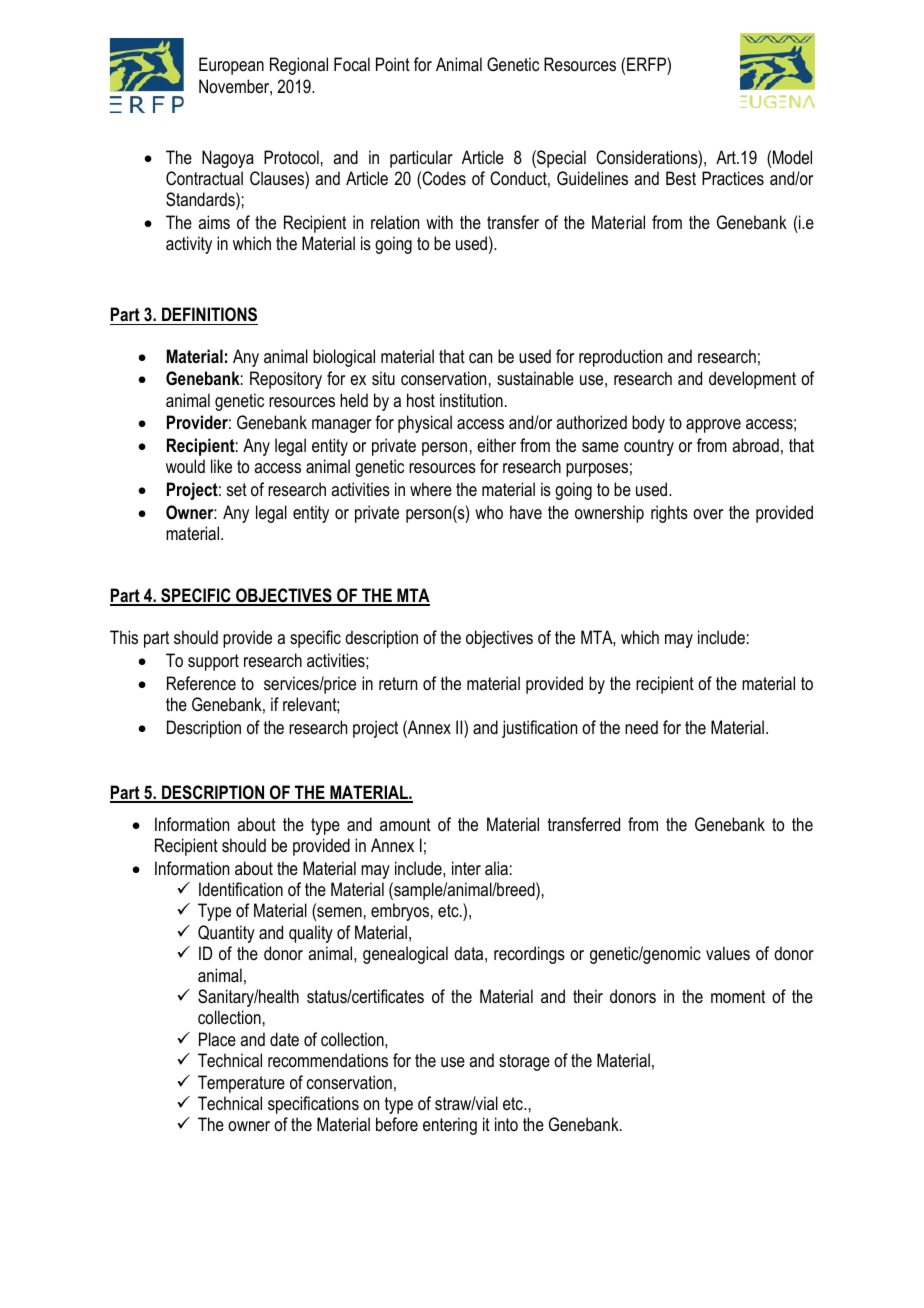 The image size is (924, 1308). What do you see at coordinates (733, 178) in the document?
I see `Practices` at bounding box center [733, 178].
